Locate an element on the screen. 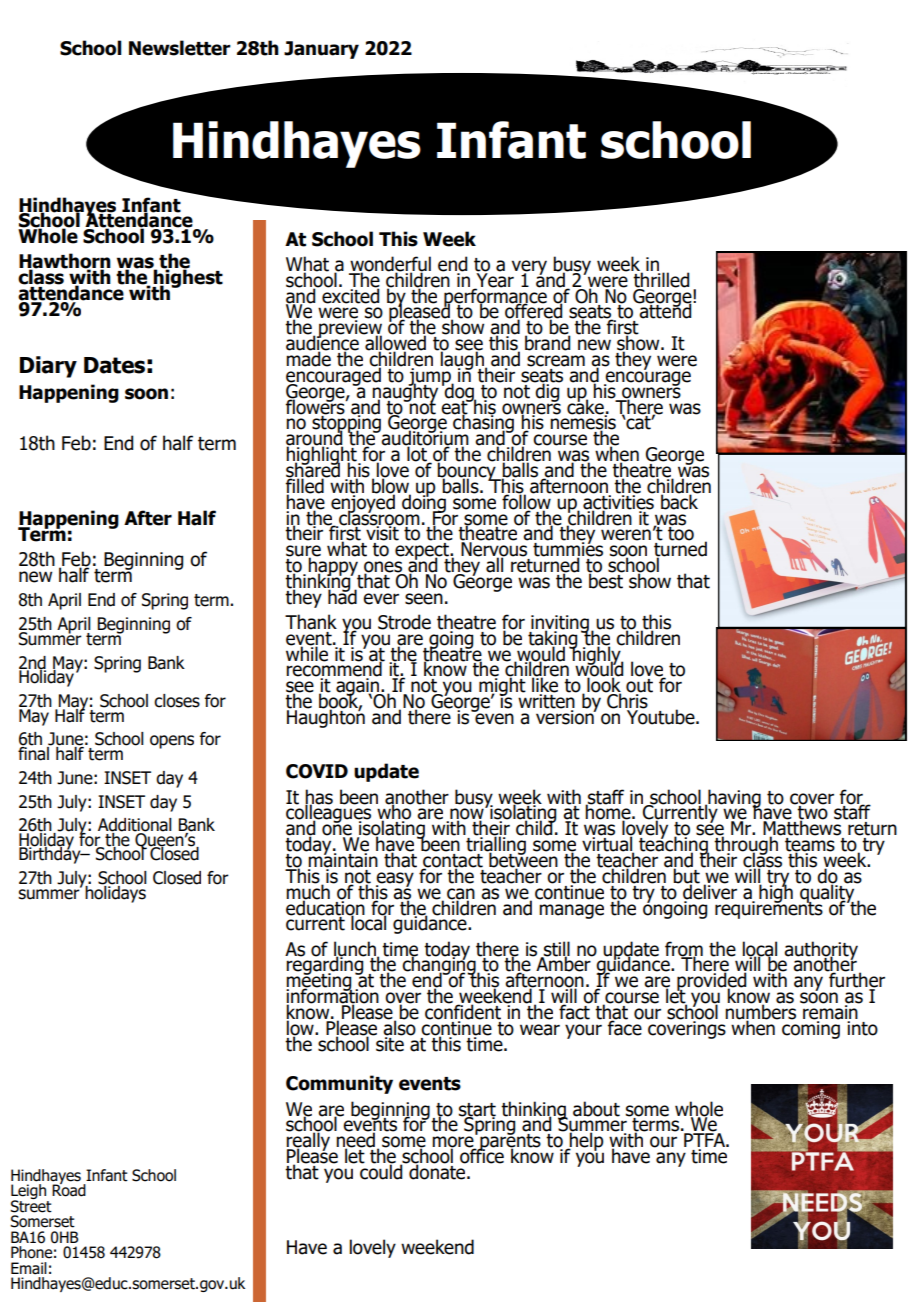 Image resolution: width=924 pixels, height=1308 pixels. thrilled is located at coordinates (660, 279).
